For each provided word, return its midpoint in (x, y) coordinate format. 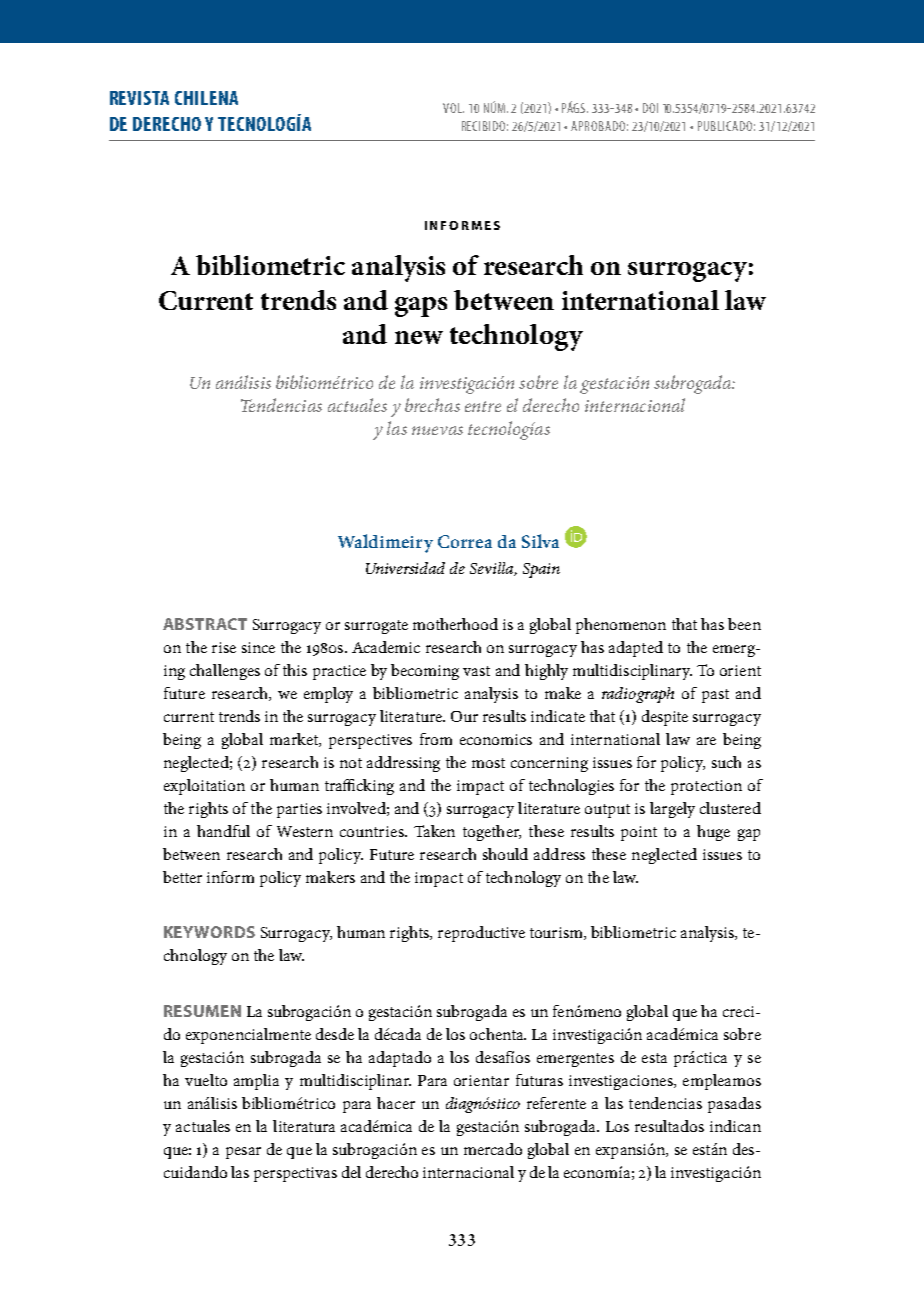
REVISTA (139, 98)
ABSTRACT (205, 624)
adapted (636, 649)
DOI (650, 108)
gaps (421, 307)
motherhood (455, 624)
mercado (493, 1149)
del (351, 1172)
